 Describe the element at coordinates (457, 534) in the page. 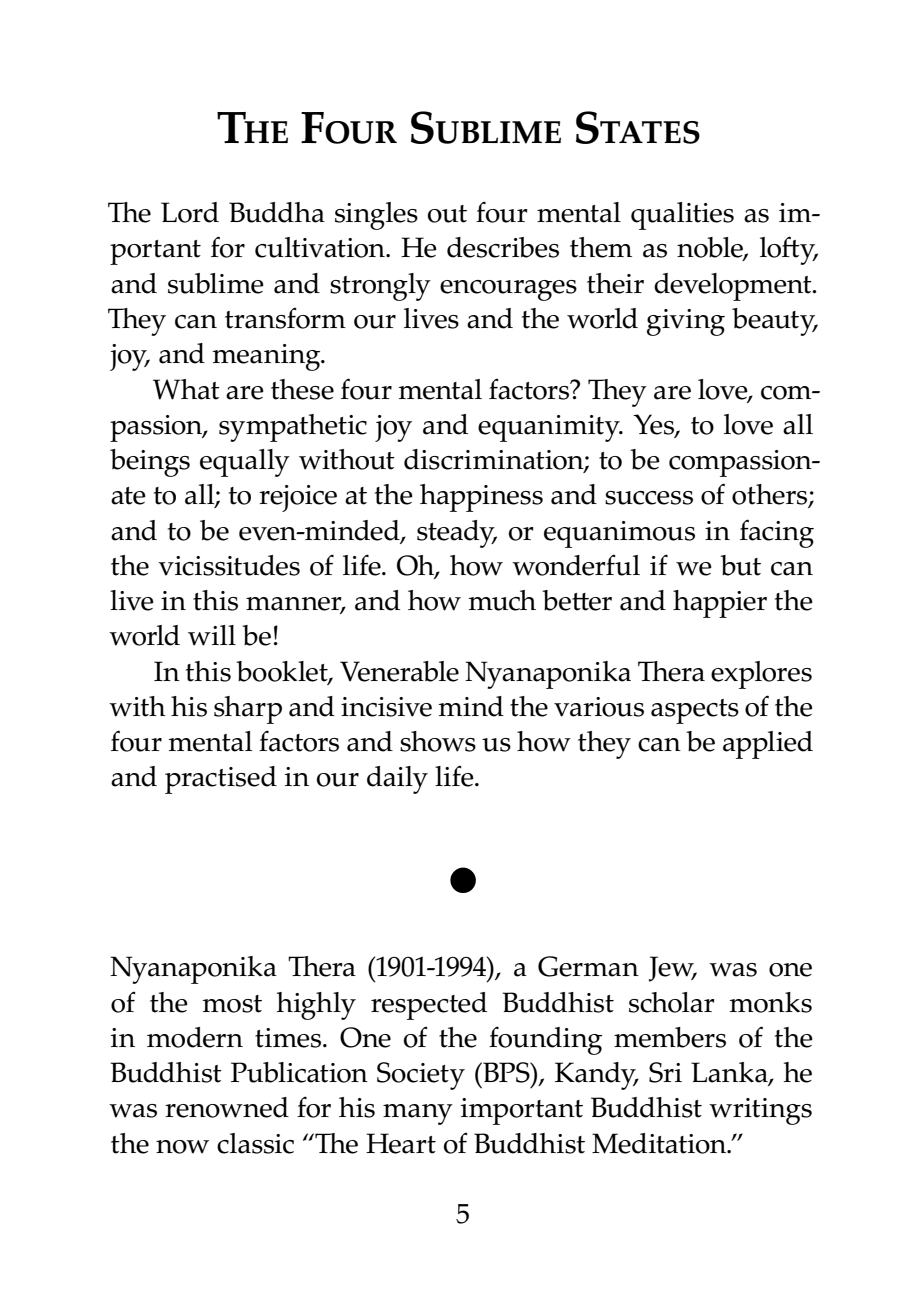

I see `steady` at that location.
